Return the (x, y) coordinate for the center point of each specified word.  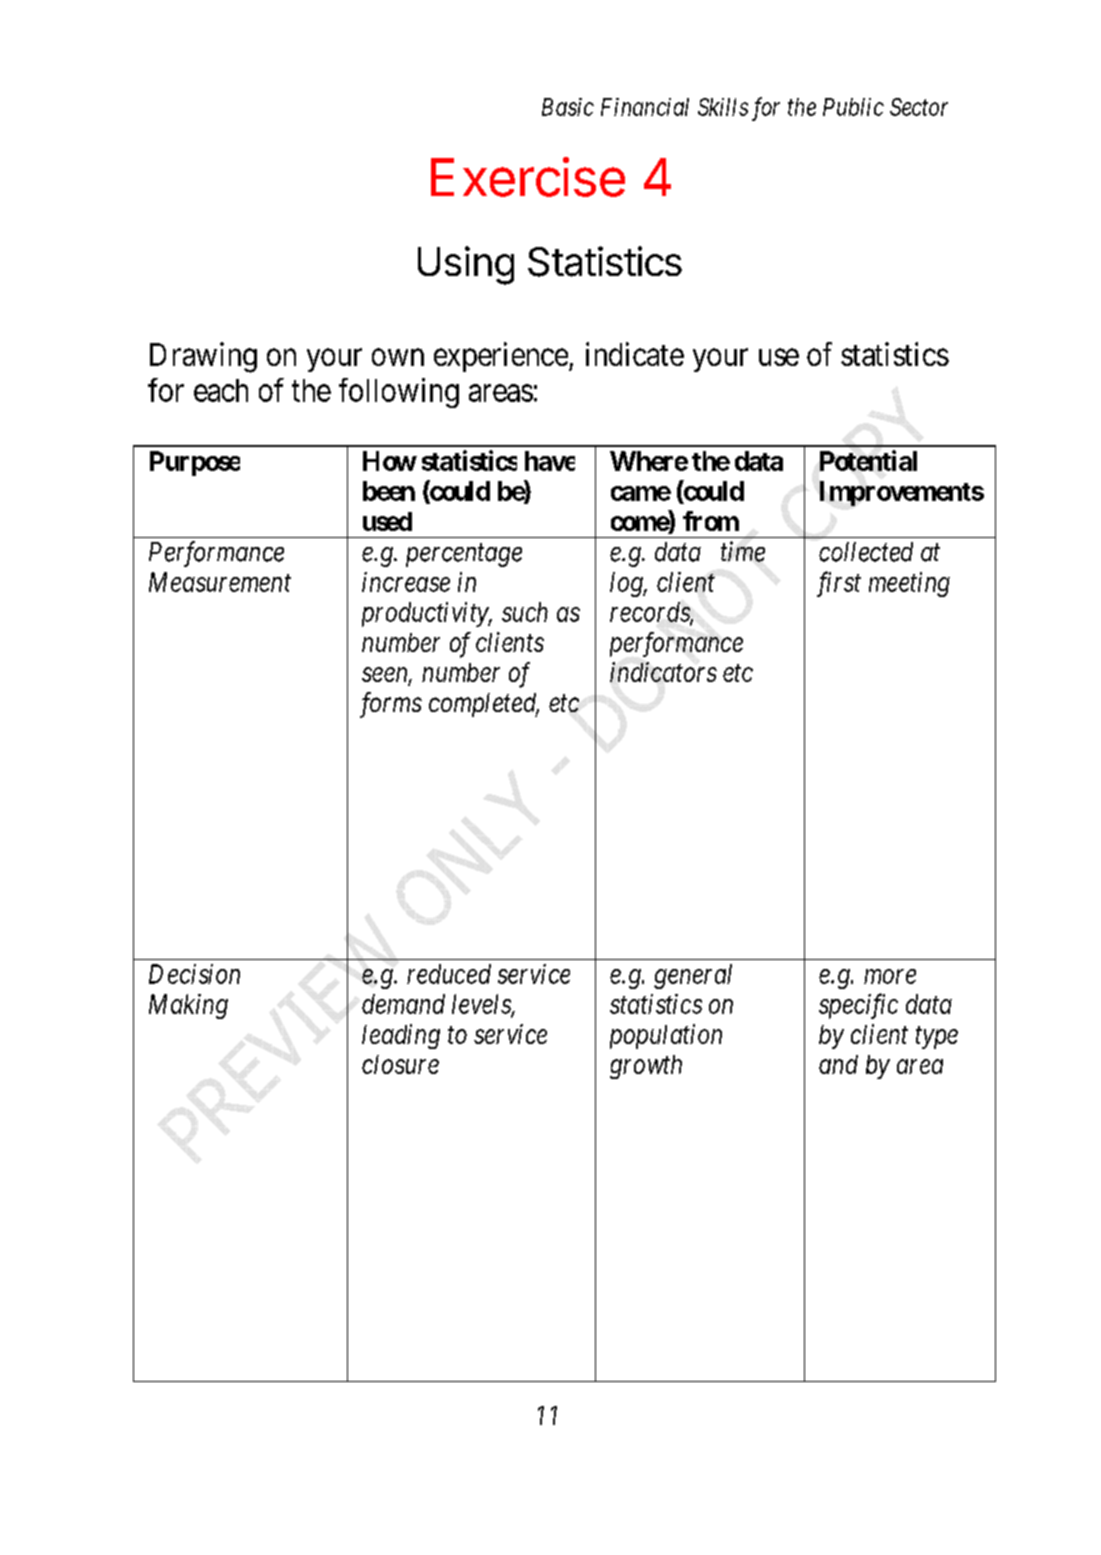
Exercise (528, 177)
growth (646, 1067)
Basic (568, 107)
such (525, 612)
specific (858, 1006)
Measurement (220, 582)
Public (853, 107)
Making (188, 1006)
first (839, 584)
